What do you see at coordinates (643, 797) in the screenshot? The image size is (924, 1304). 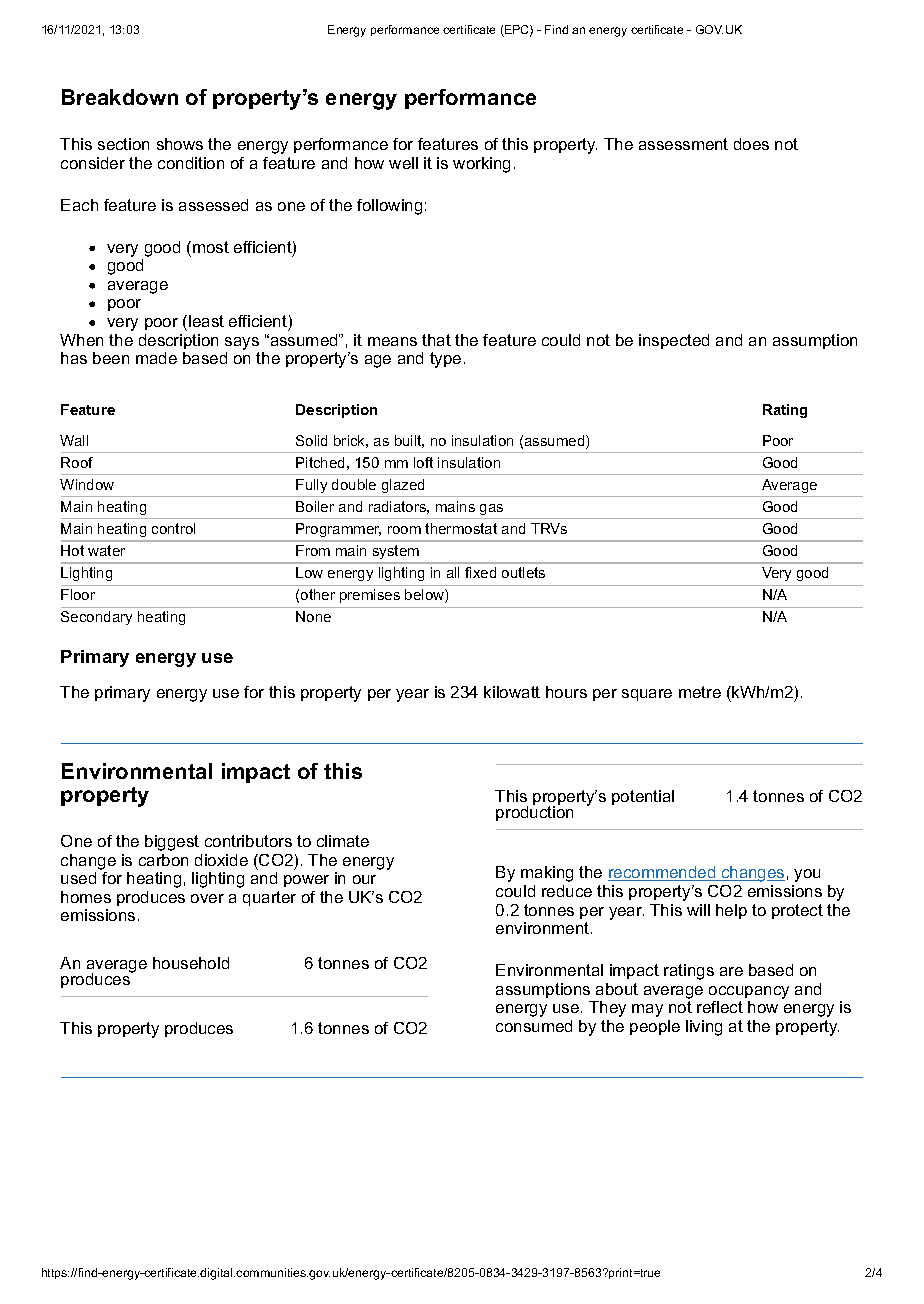 I see `potential` at bounding box center [643, 797].
